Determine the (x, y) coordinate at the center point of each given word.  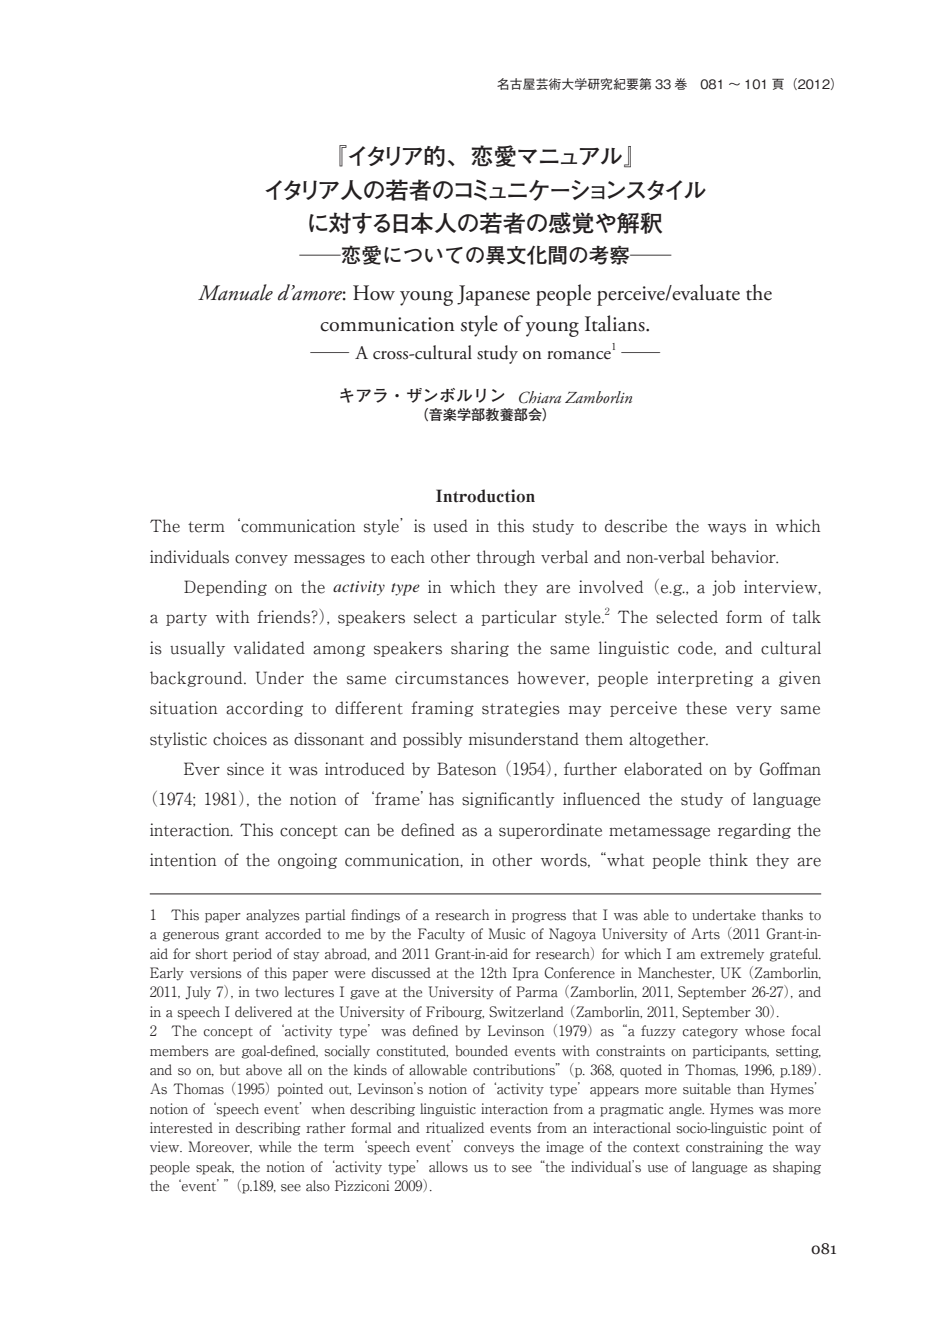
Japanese (493, 295)
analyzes (273, 916)
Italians (616, 323)
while (275, 1147)
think (728, 860)
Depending (225, 588)
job (723, 588)
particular (519, 618)
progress (539, 918)
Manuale (235, 292)
